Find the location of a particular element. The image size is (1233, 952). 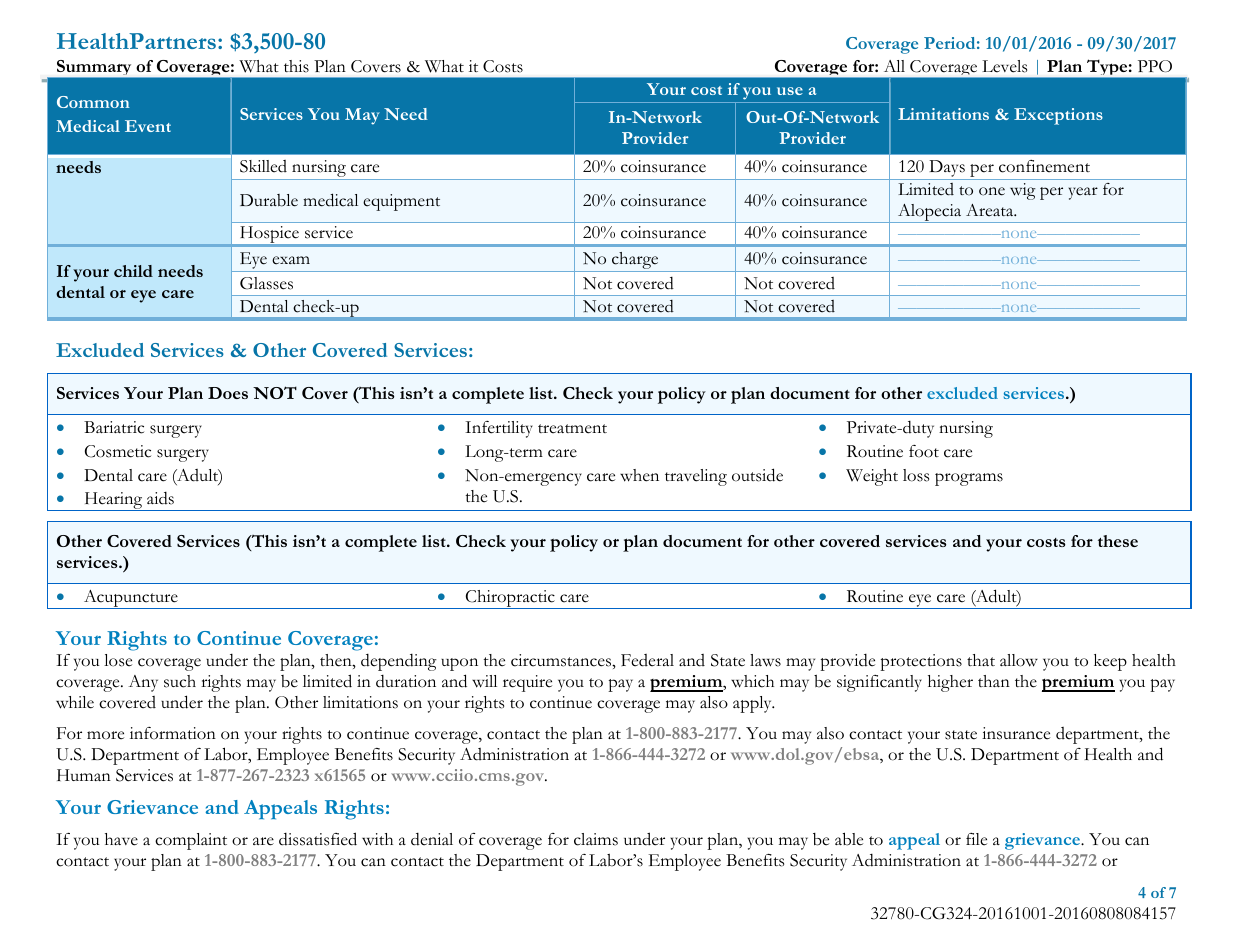

Chiropractic is located at coordinates (510, 599).
